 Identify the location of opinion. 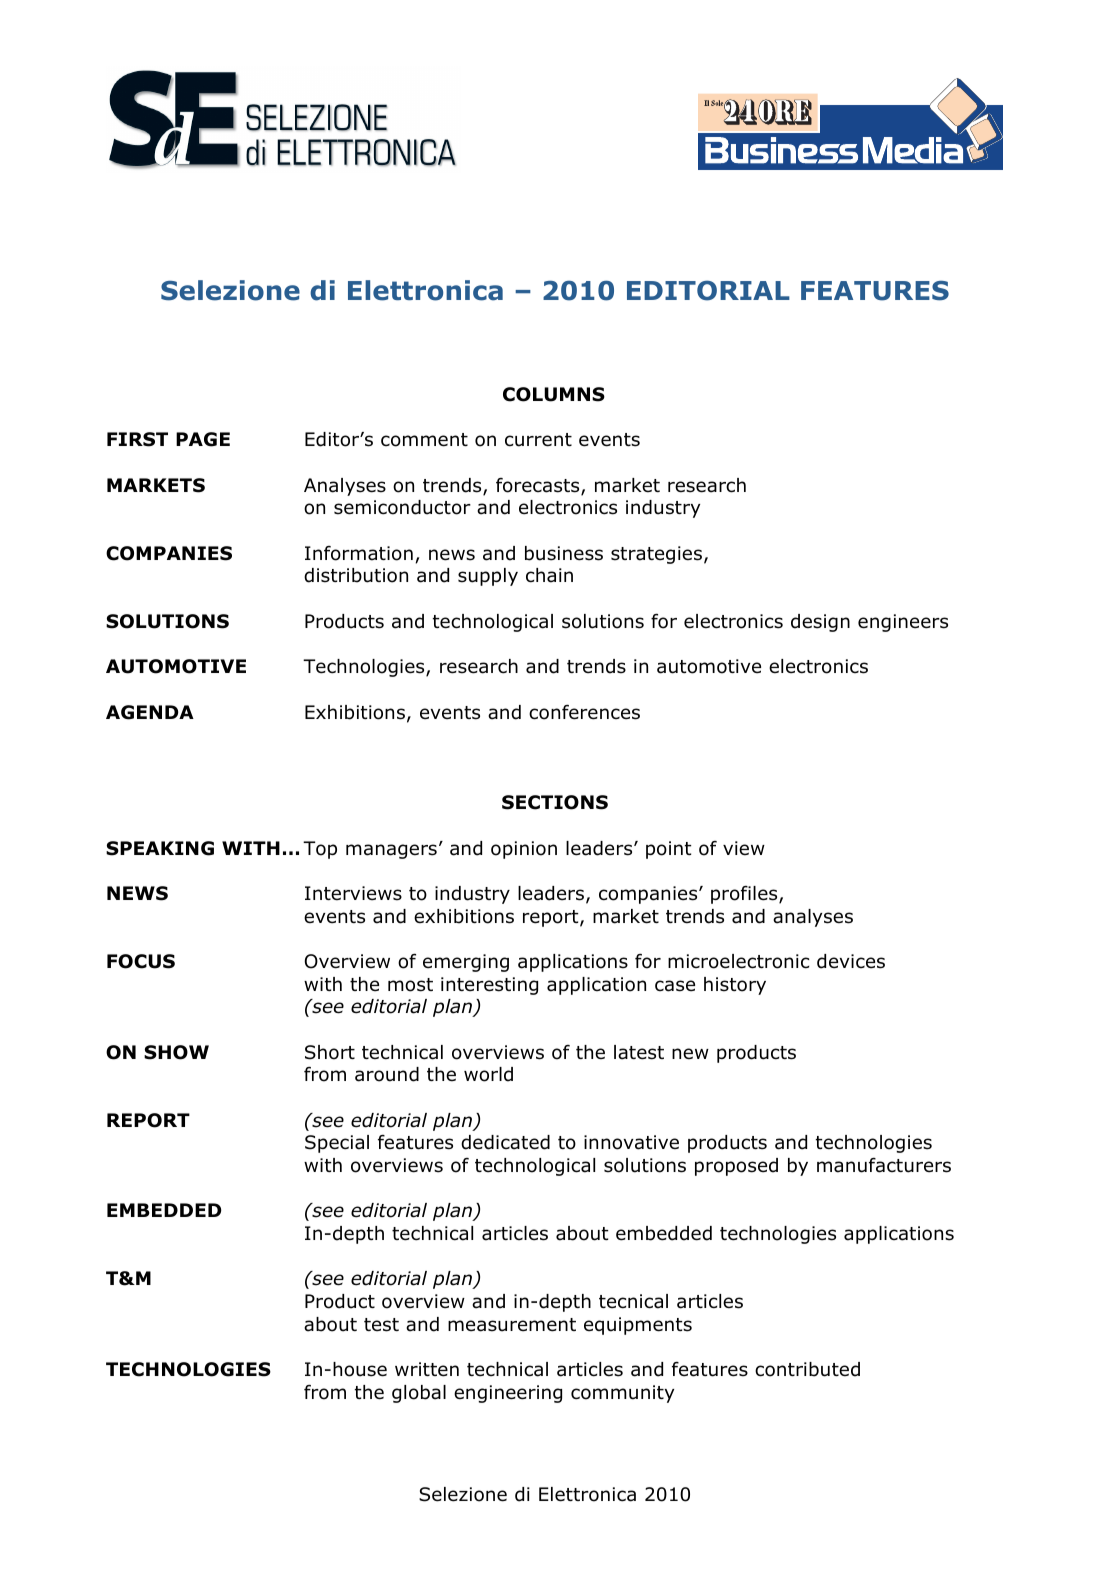
(524, 850).
